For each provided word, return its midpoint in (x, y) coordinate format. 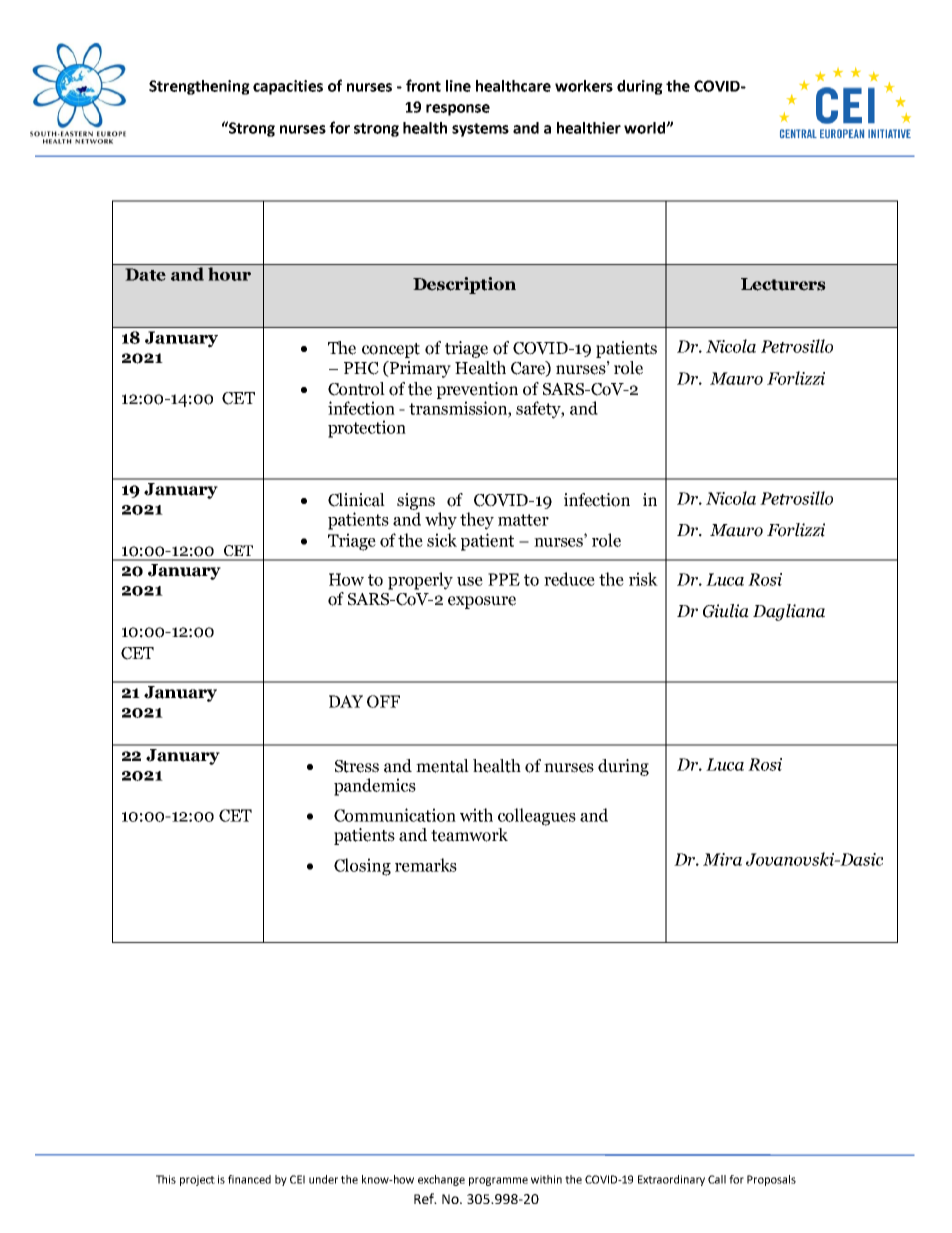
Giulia (726, 611)
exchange (441, 1180)
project (197, 1180)
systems (480, 130)
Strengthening (199, 87)
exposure (482, 602)
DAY (346, 701)
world (645, 128)
